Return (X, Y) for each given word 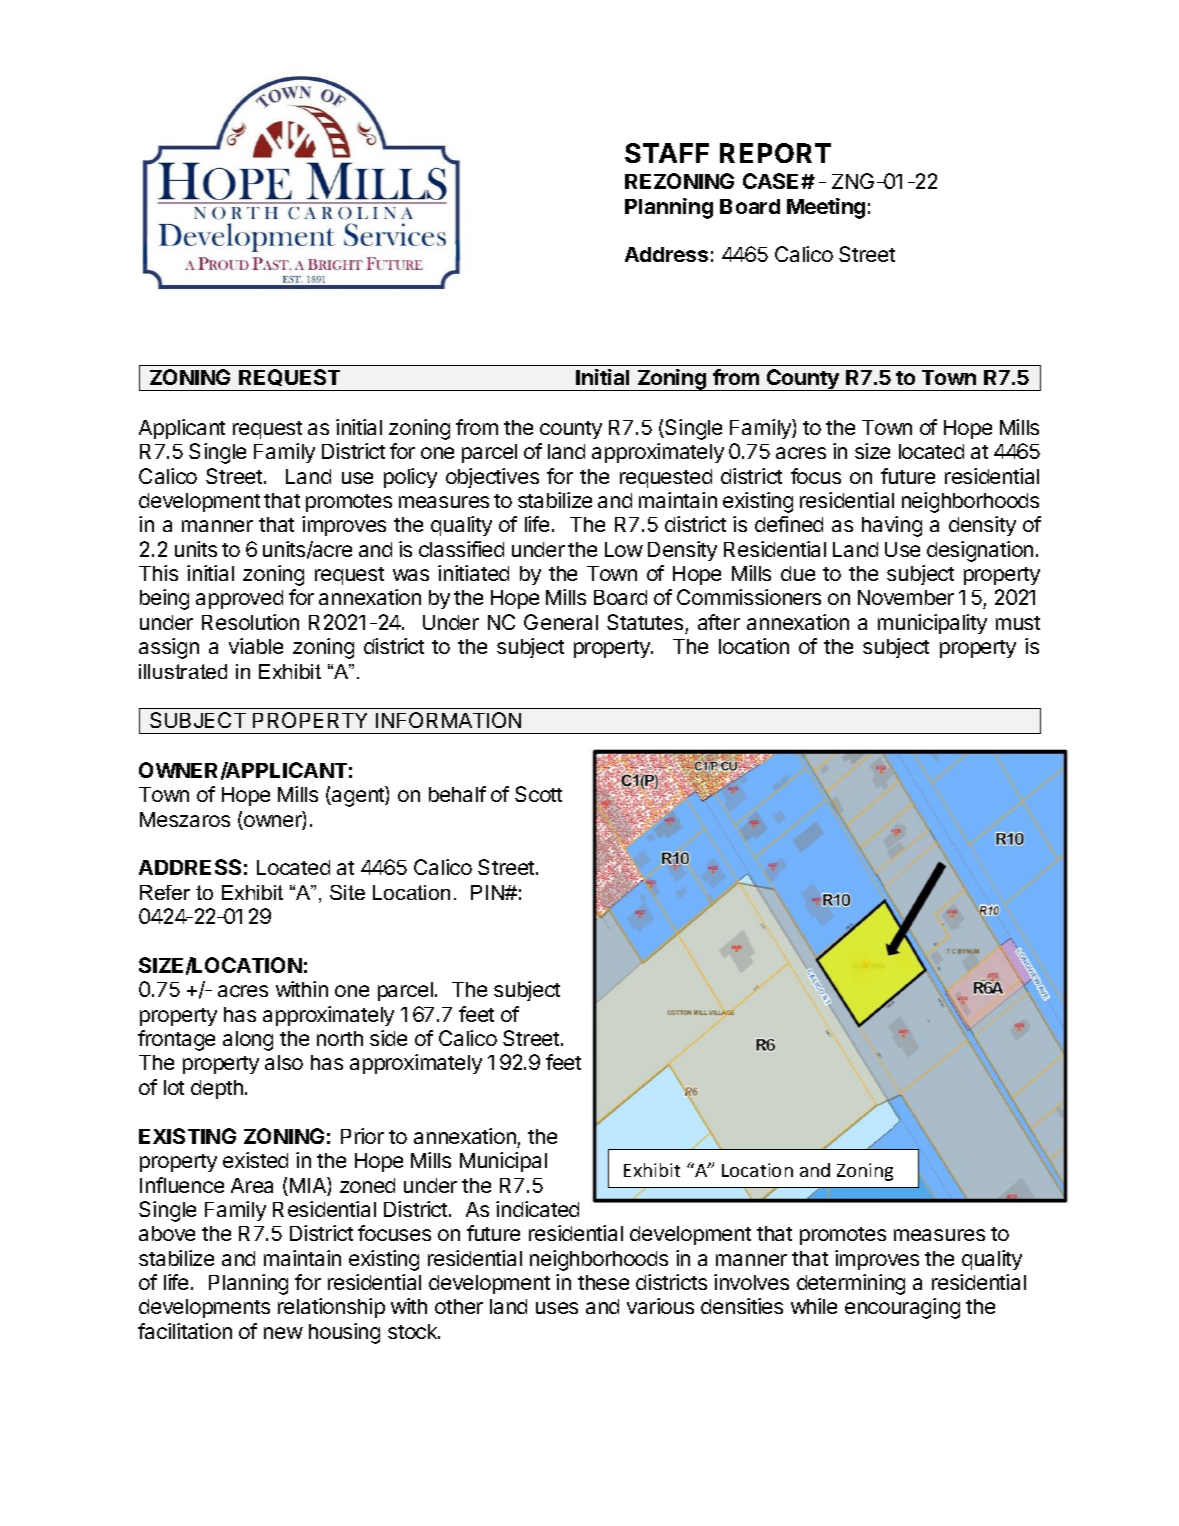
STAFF (667, 153)
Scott (538, 794)
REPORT (775, 153)
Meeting (826, 208)
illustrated (183, 671)
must (1018, 623)
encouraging (902, 1308)
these (603, 1282)
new (283, 1333)
